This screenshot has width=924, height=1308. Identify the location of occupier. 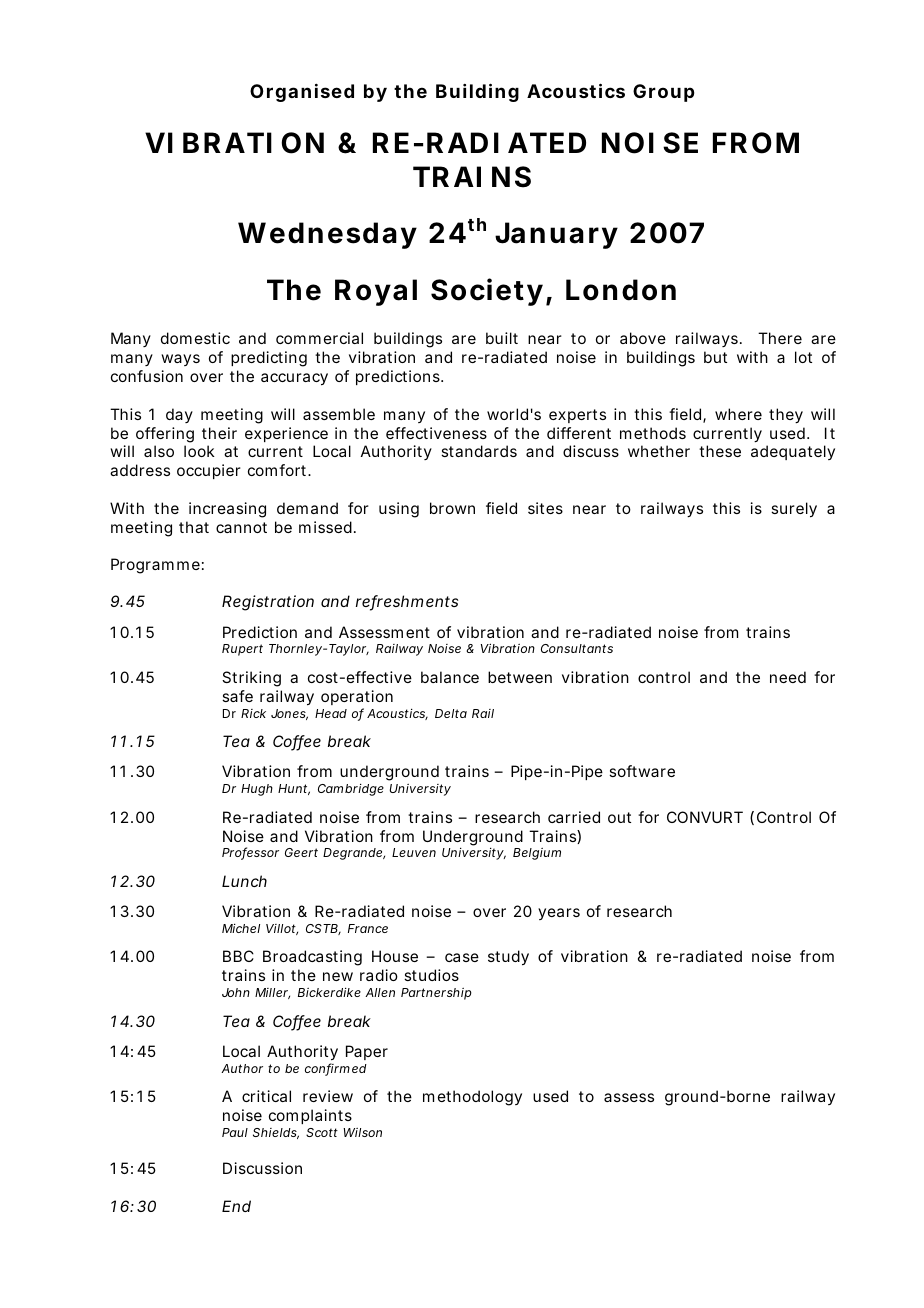
(209, 471).
